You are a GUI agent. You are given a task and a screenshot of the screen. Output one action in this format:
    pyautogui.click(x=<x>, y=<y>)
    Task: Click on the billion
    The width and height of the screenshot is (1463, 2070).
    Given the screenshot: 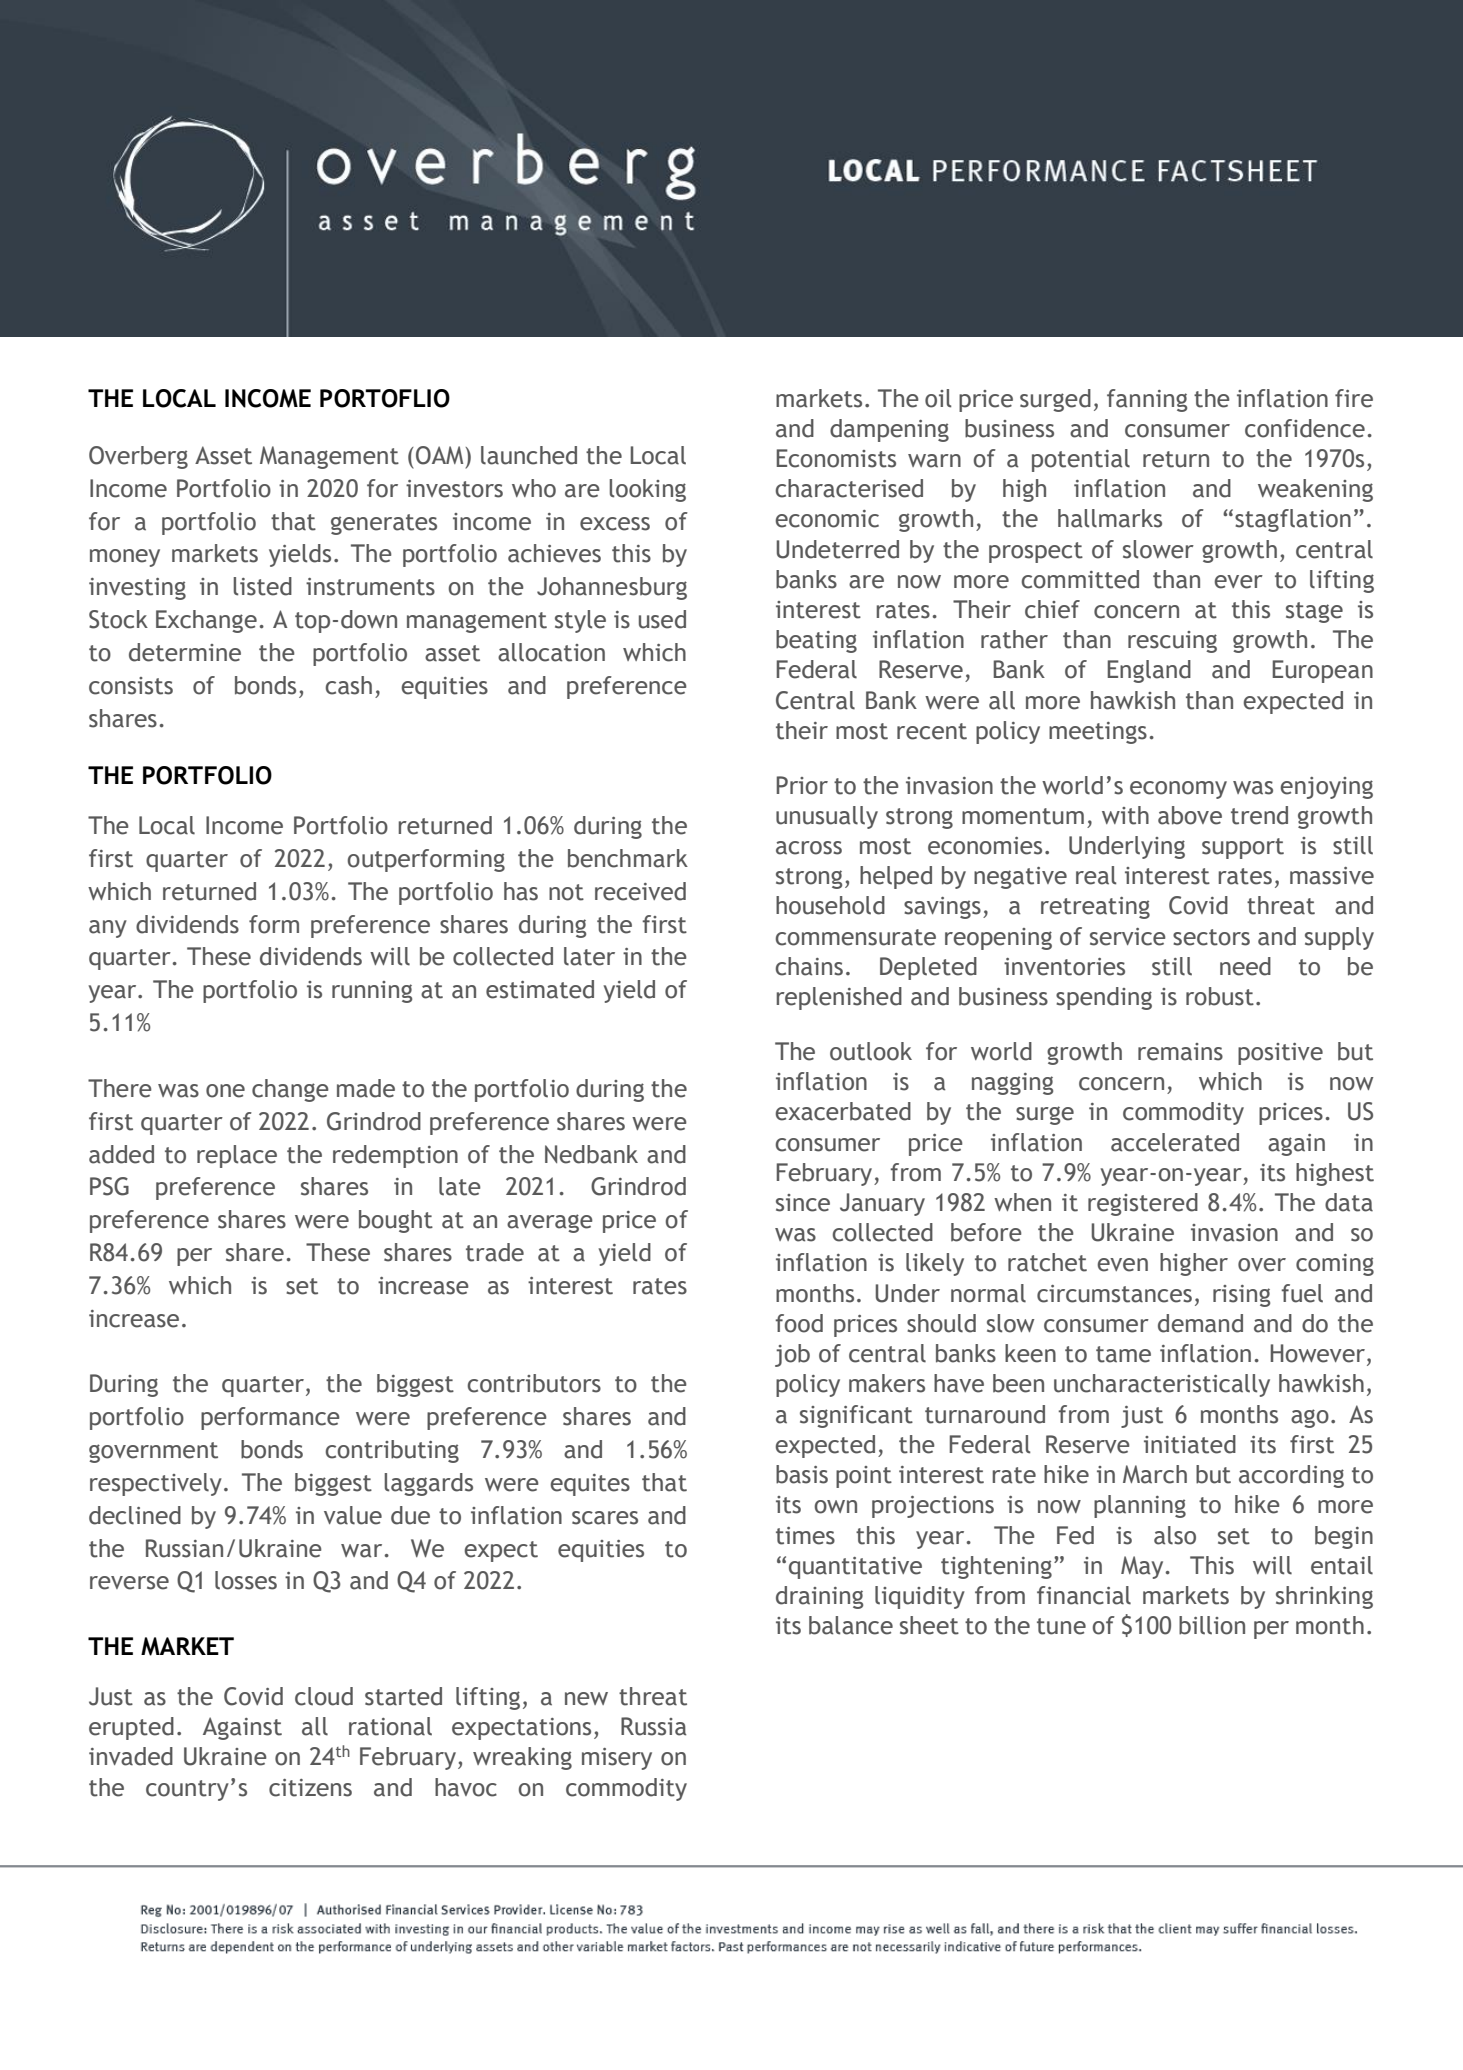 What is the action you would take?
    pyautogui.click(x=1212, y=1625)
